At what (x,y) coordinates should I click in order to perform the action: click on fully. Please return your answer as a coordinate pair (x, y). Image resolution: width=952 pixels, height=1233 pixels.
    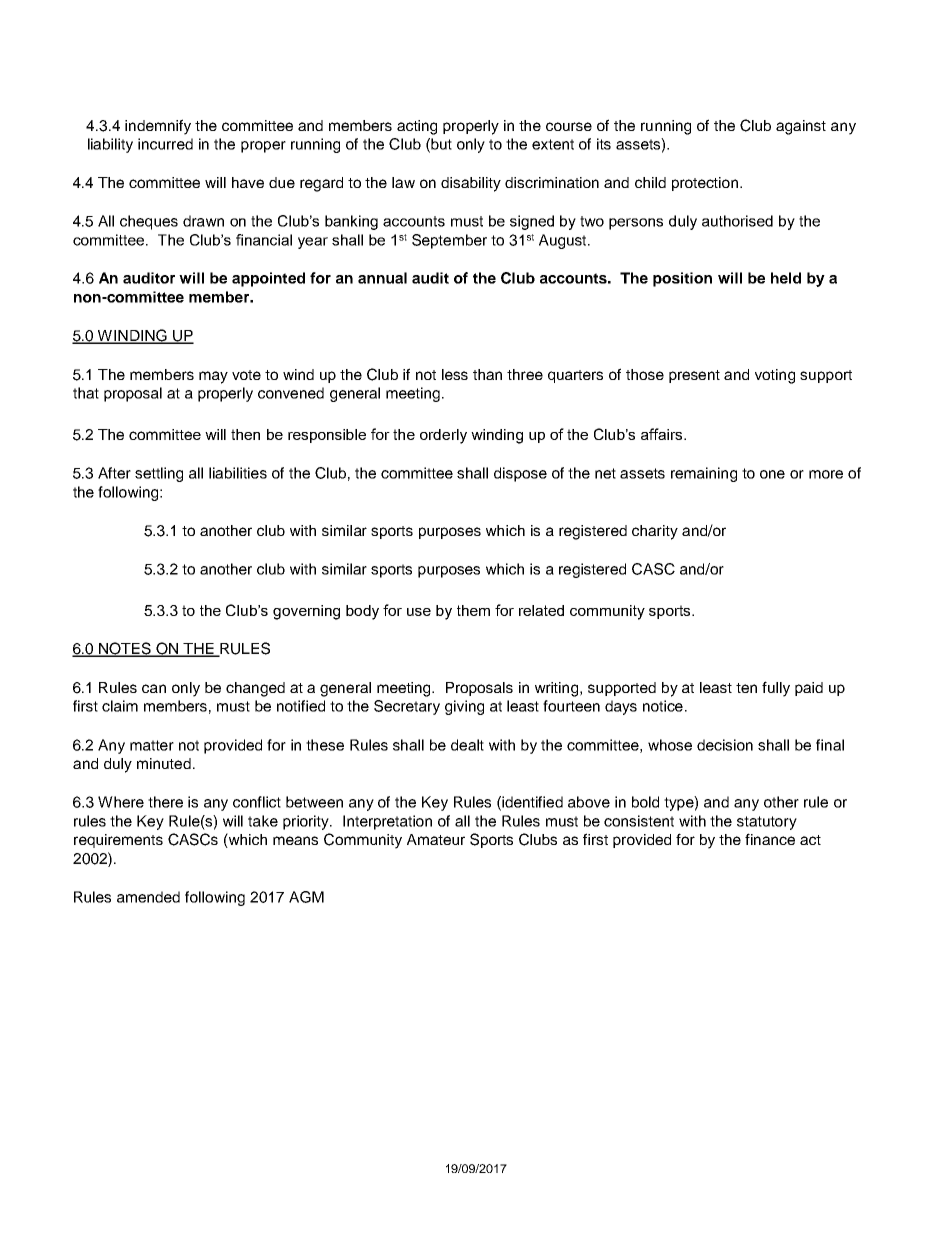
    Looking at the image, I should click on (776, 689).
